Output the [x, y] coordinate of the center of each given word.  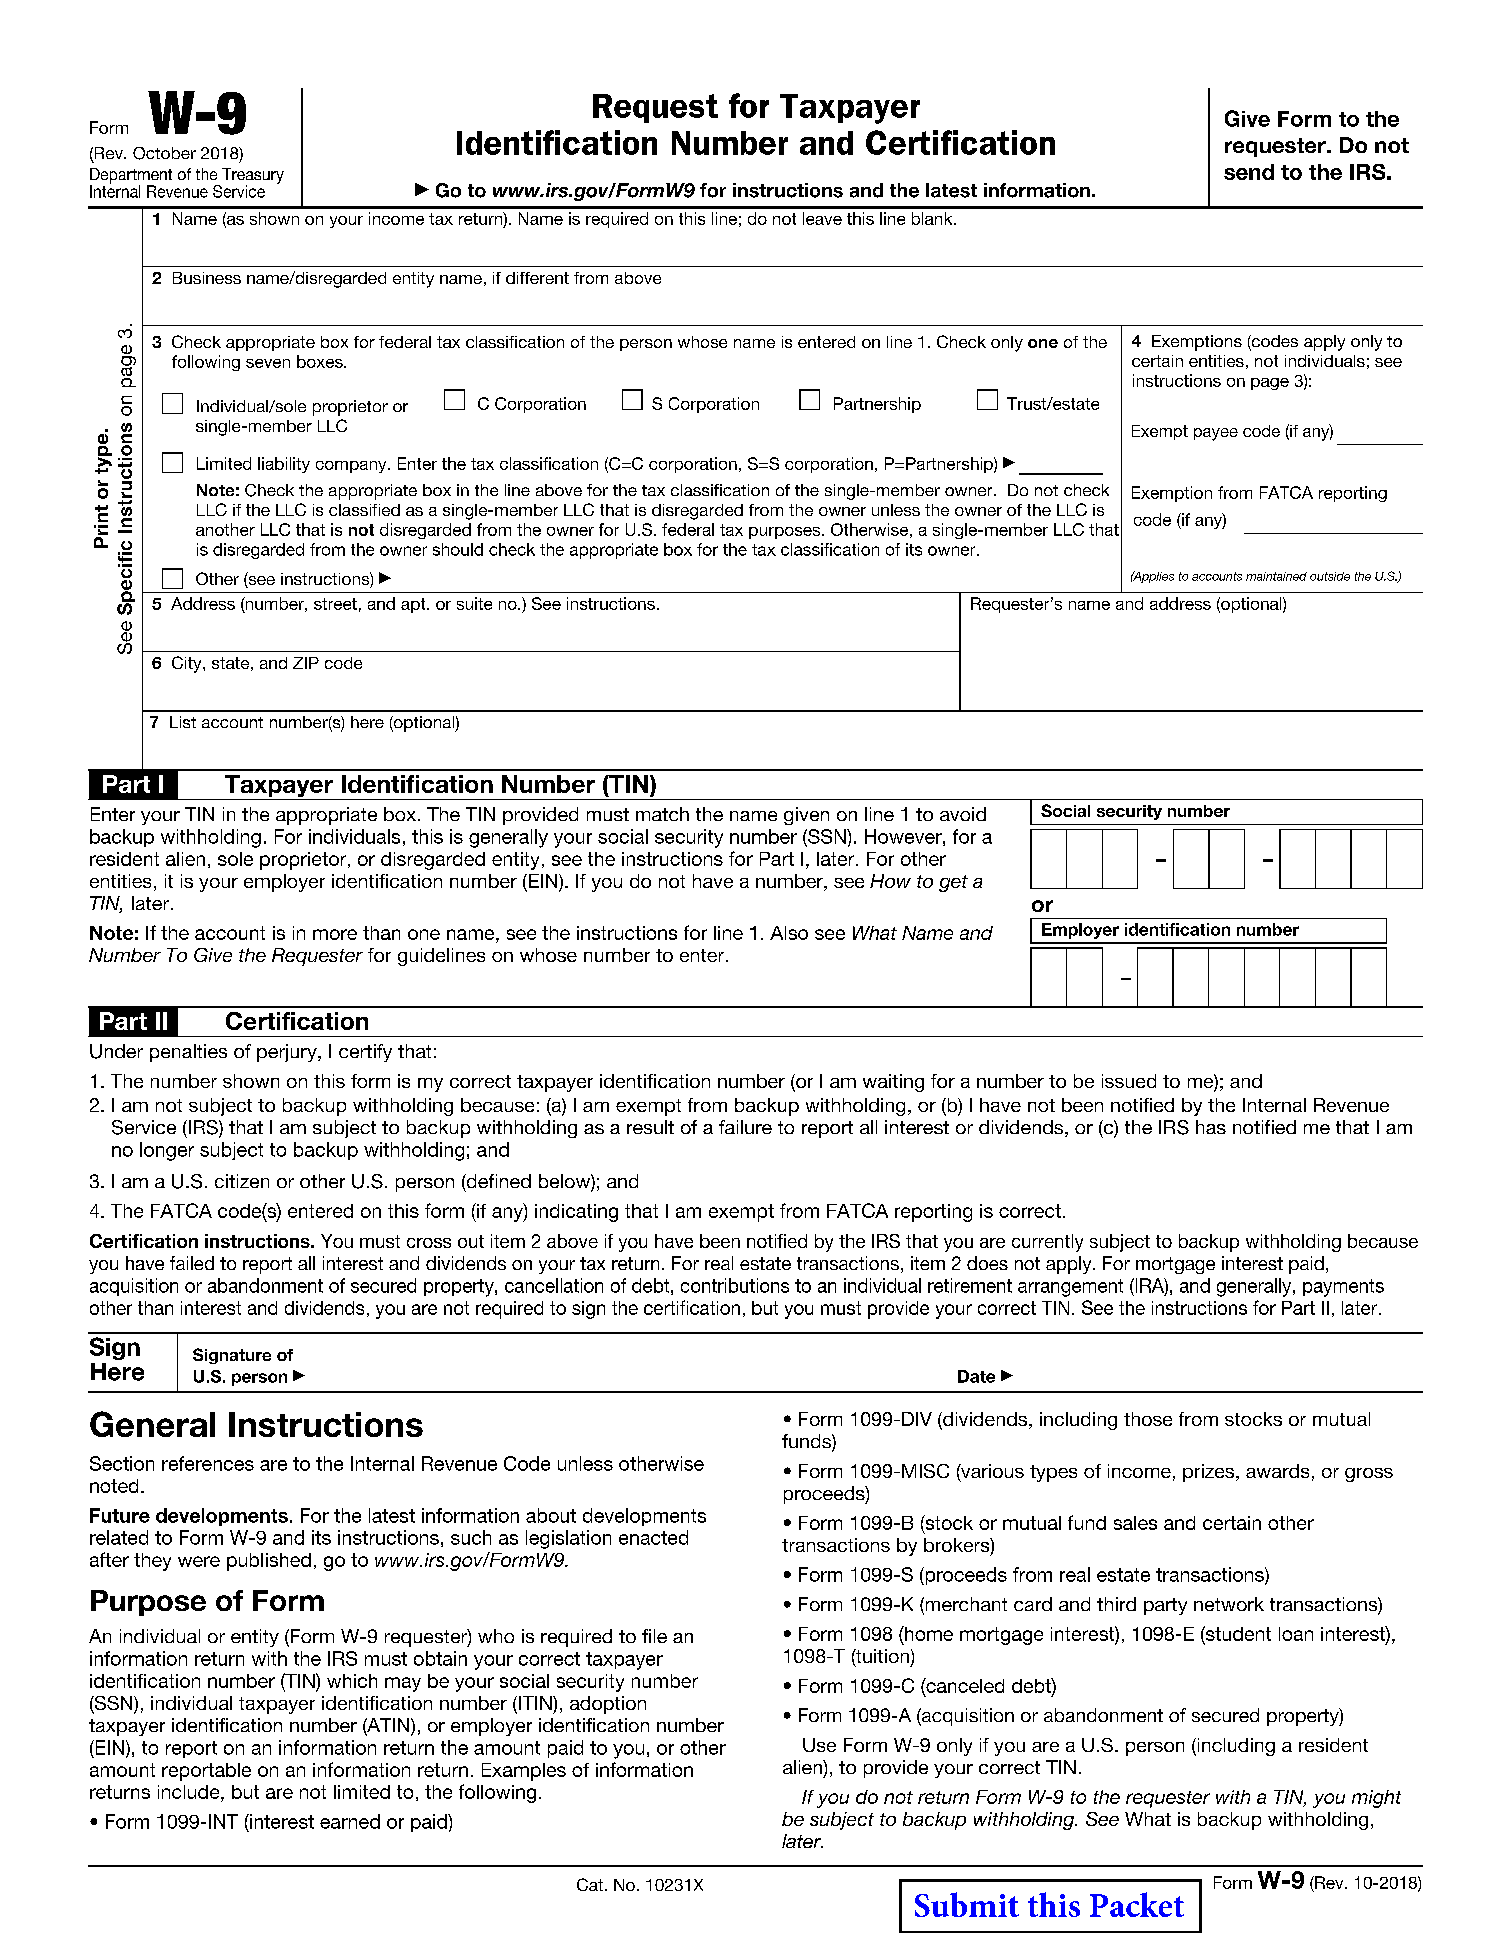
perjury [288, 1053]
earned [350, 1821]
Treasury [253, 177]
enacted [653, 1537]
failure [745, 1127]
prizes [1210, 1473]
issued [1129, 1081]
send [1249, 172]
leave [822, 218]
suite [474, 603]
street [335, 604]
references [208, 1463]
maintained [1276, 576]
